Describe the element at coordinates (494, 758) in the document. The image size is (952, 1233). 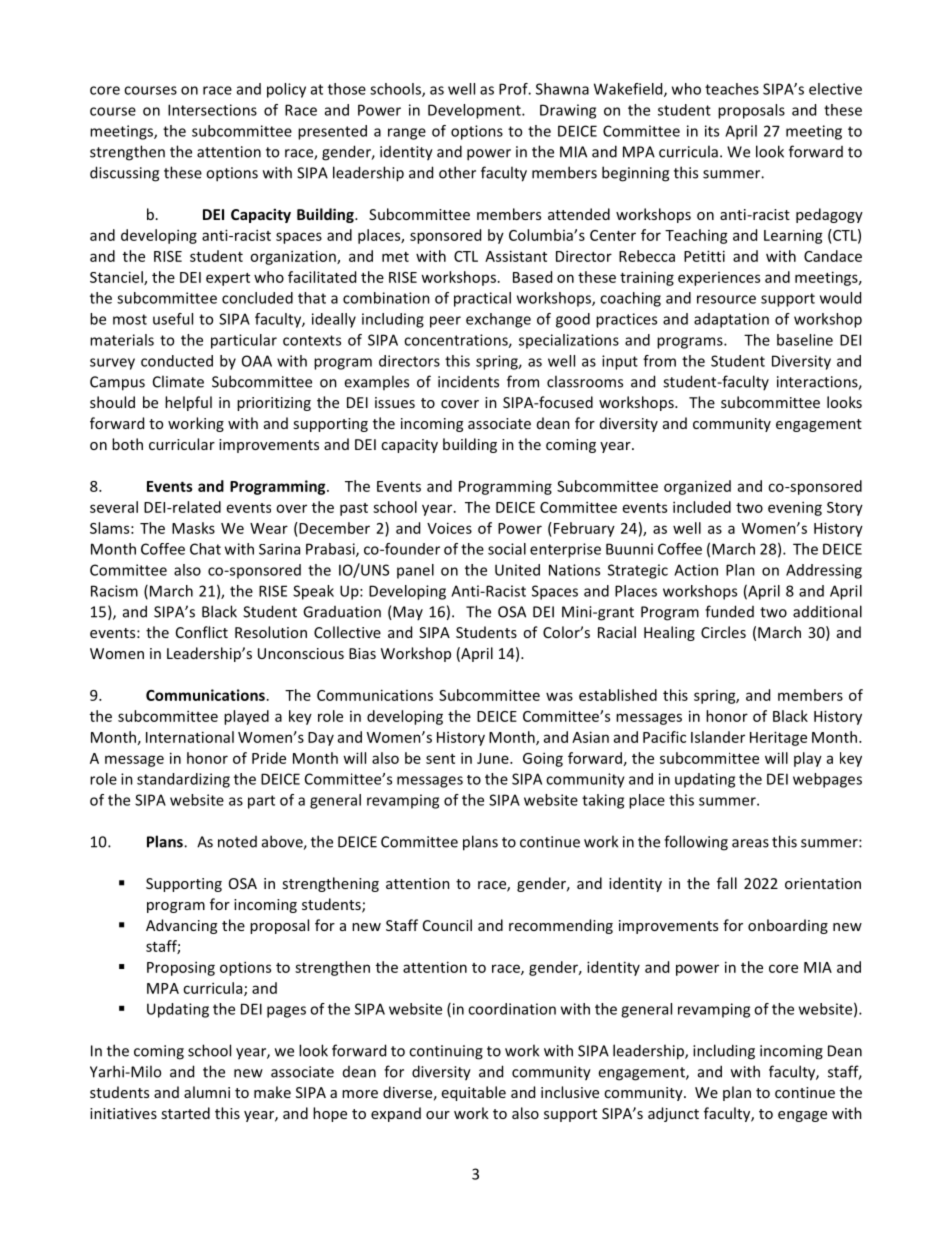
I see `June` at that location.
